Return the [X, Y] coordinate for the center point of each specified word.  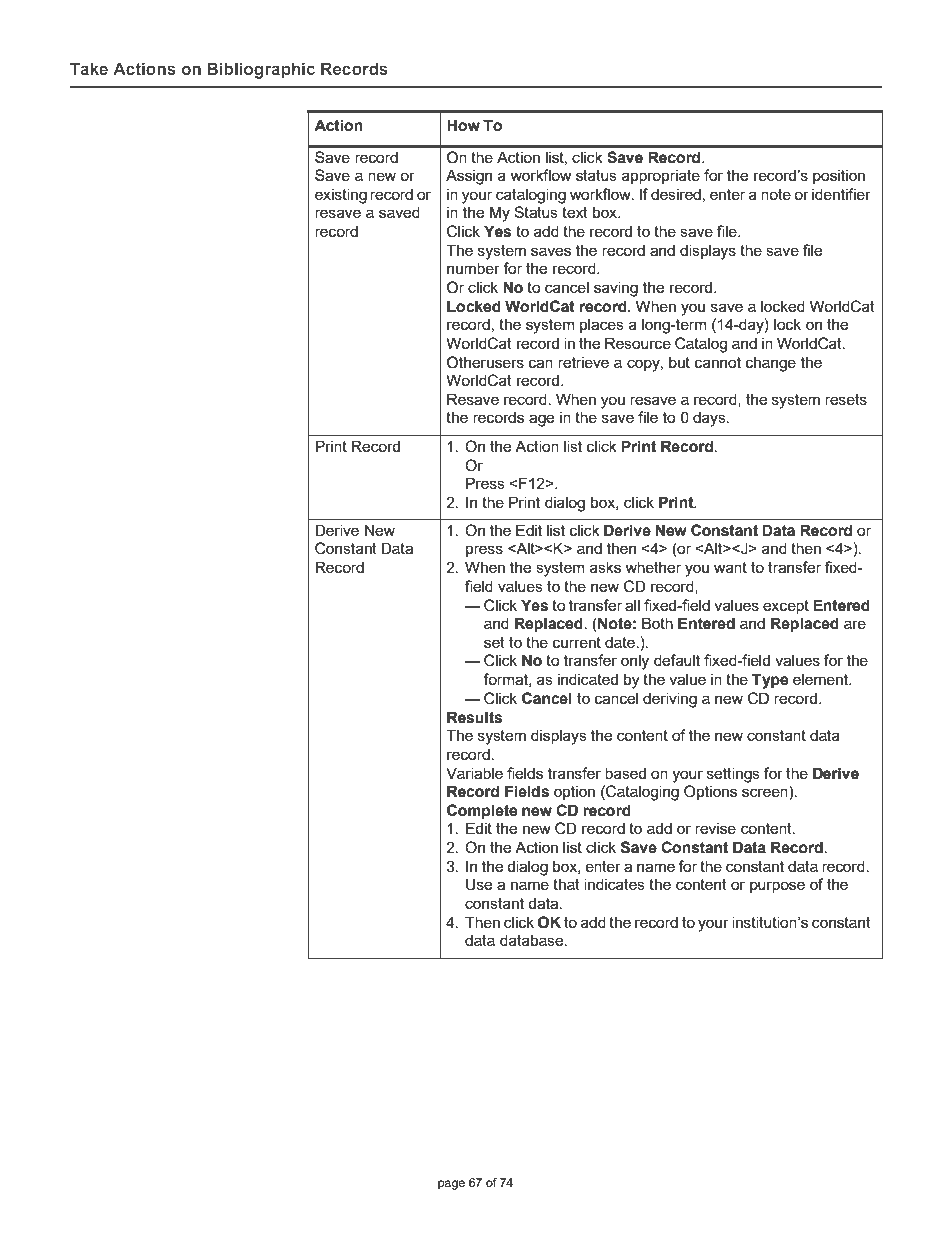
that [566, 884]
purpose [777, 887]
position [839, 176]
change [771, 364]
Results [474, 717]
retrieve [583, 362]
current [577, 642]
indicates [614, 884]
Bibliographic [261, 70]
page [451, 1185]
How [463, 125]
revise [715, 828]
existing [341, 196]
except [786, 607]
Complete [482, 812]
